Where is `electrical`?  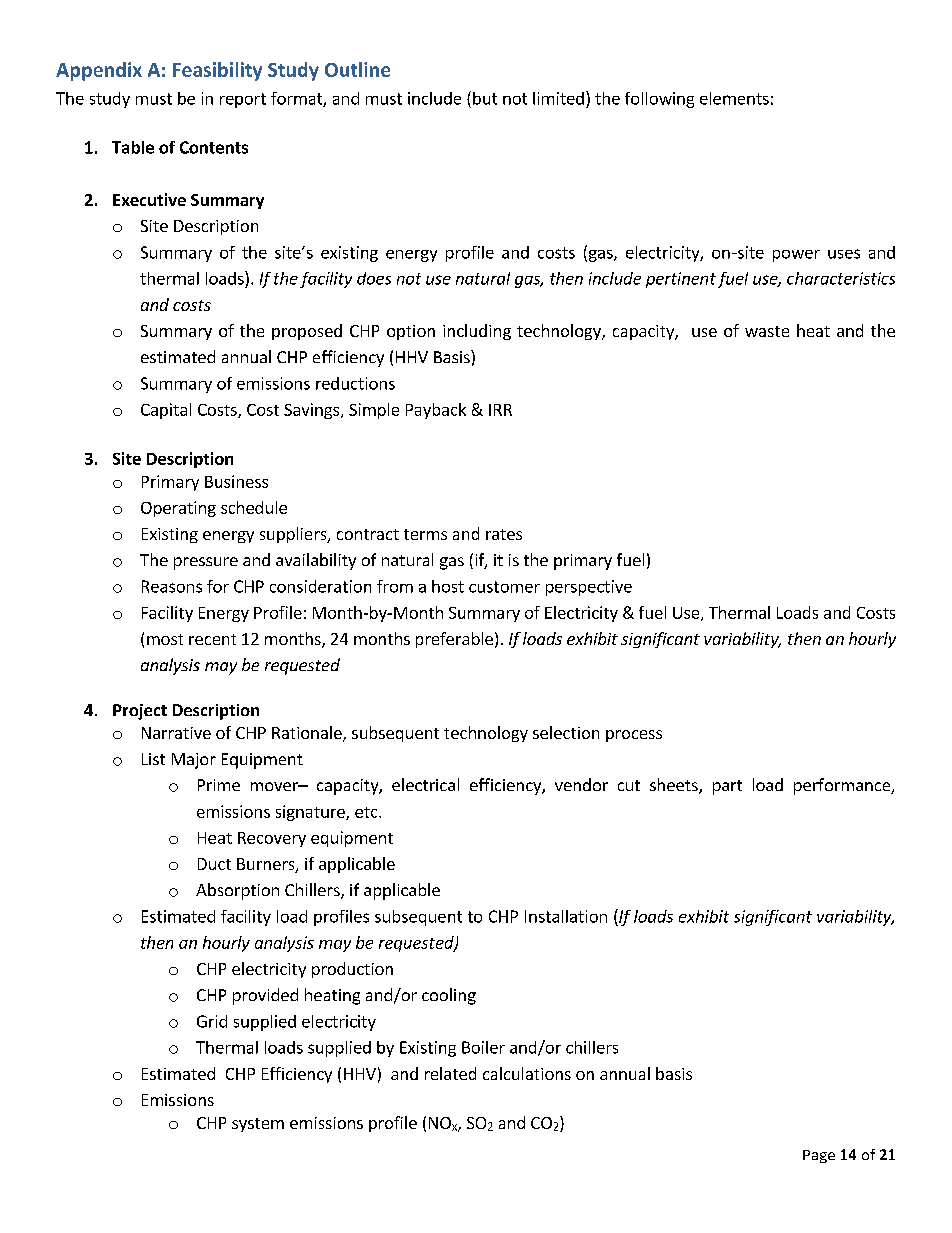
electrical is located at coordinates (425, 784).
